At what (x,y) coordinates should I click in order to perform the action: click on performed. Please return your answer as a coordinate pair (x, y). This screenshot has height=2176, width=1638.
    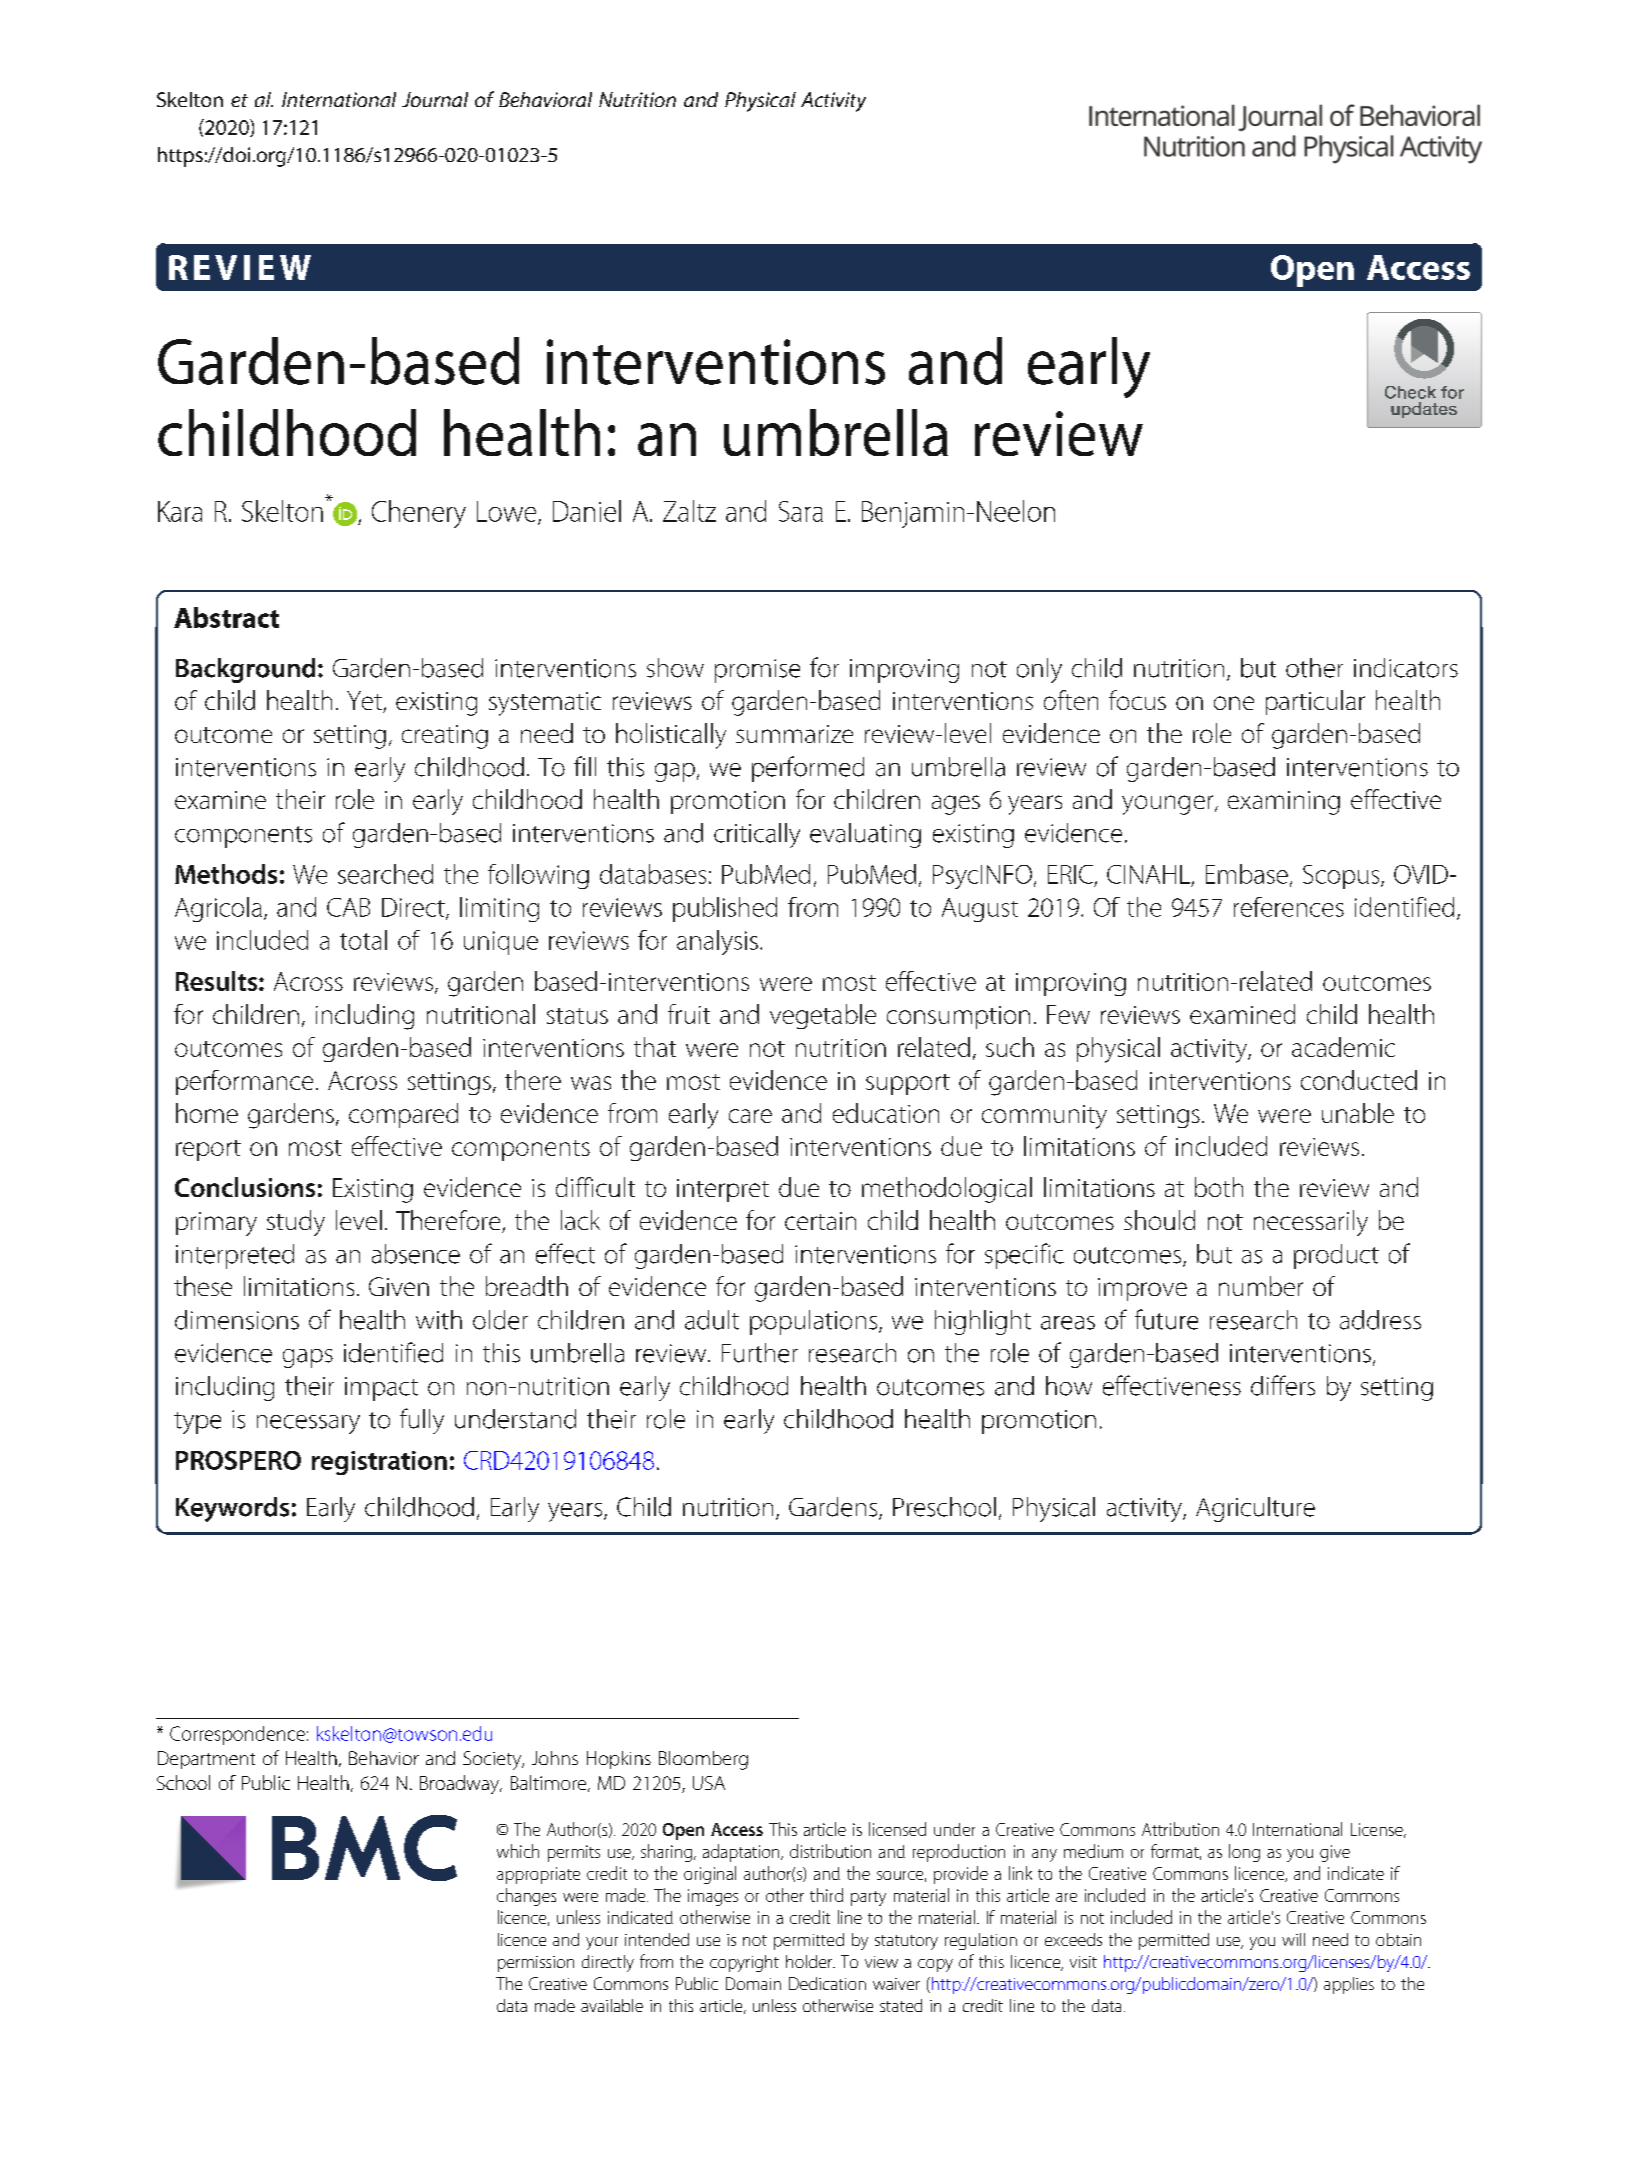
    Looking at the image, I should click on (808, 769).
